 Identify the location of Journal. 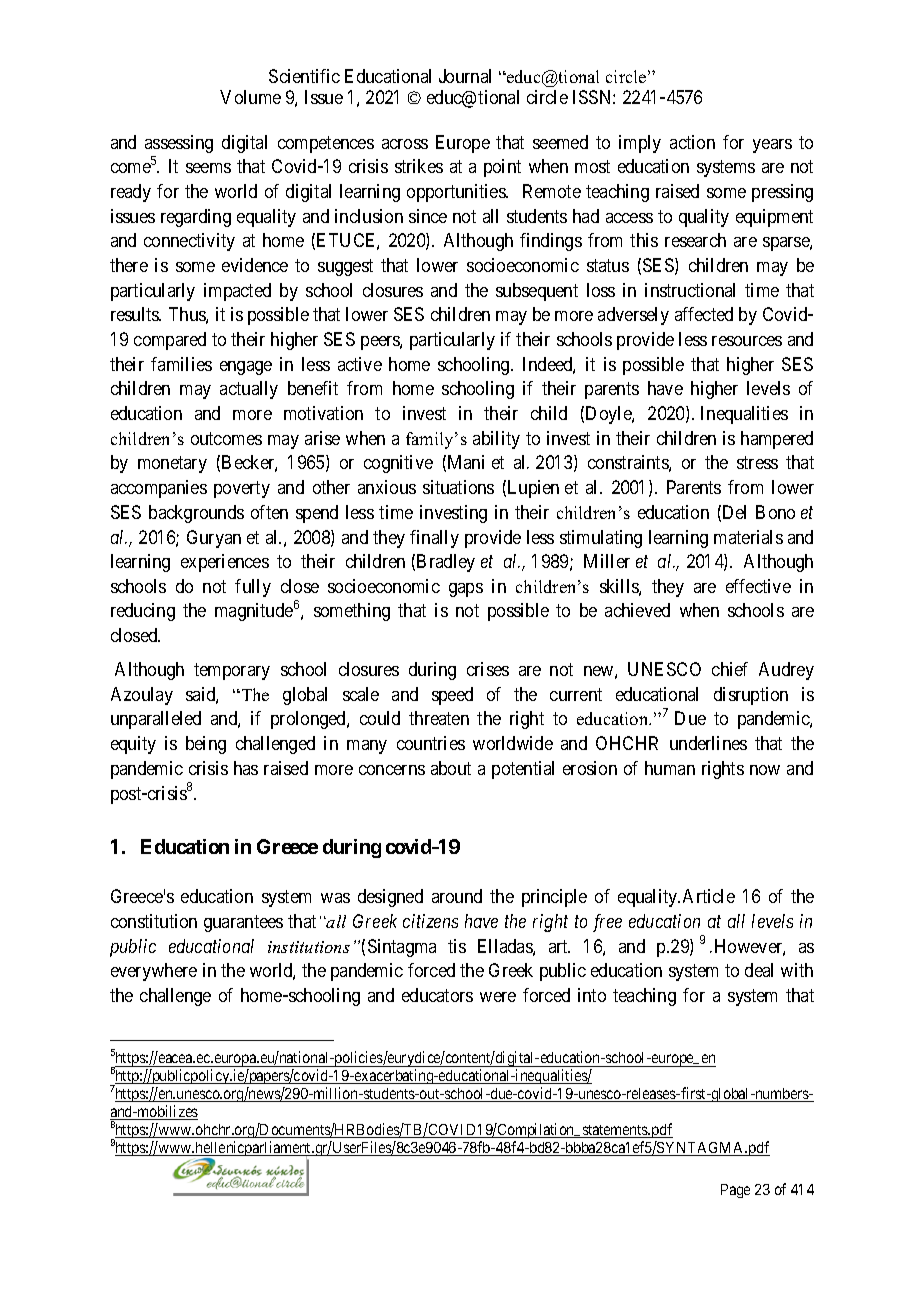
(465, 76).
